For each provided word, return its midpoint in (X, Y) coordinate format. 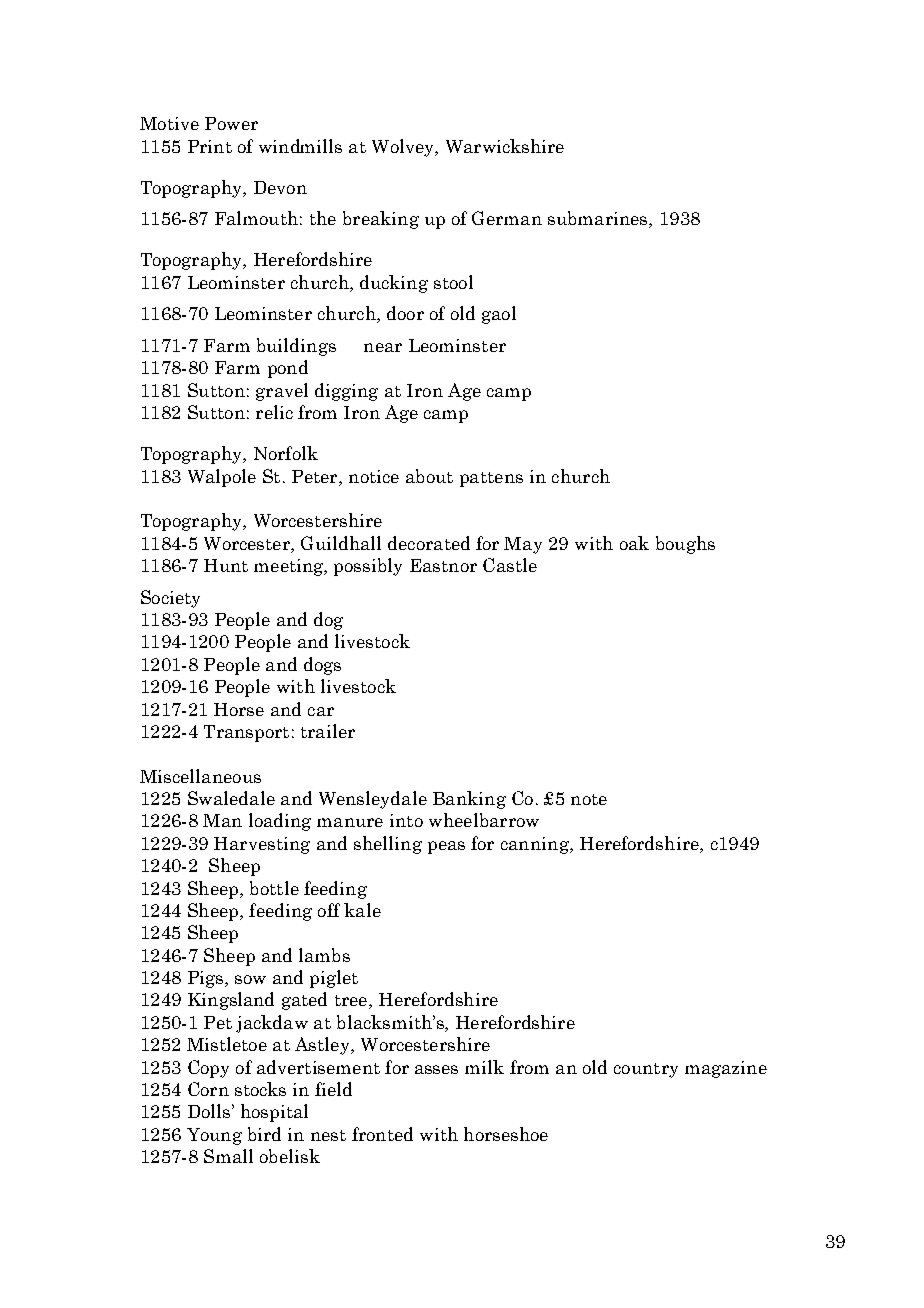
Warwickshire (505, 146)
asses (436, 1069)
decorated (429, 543)
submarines (599, 219)
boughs (685, 545)
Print (210, 146)
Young (214, 1136)
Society (170, 599)
